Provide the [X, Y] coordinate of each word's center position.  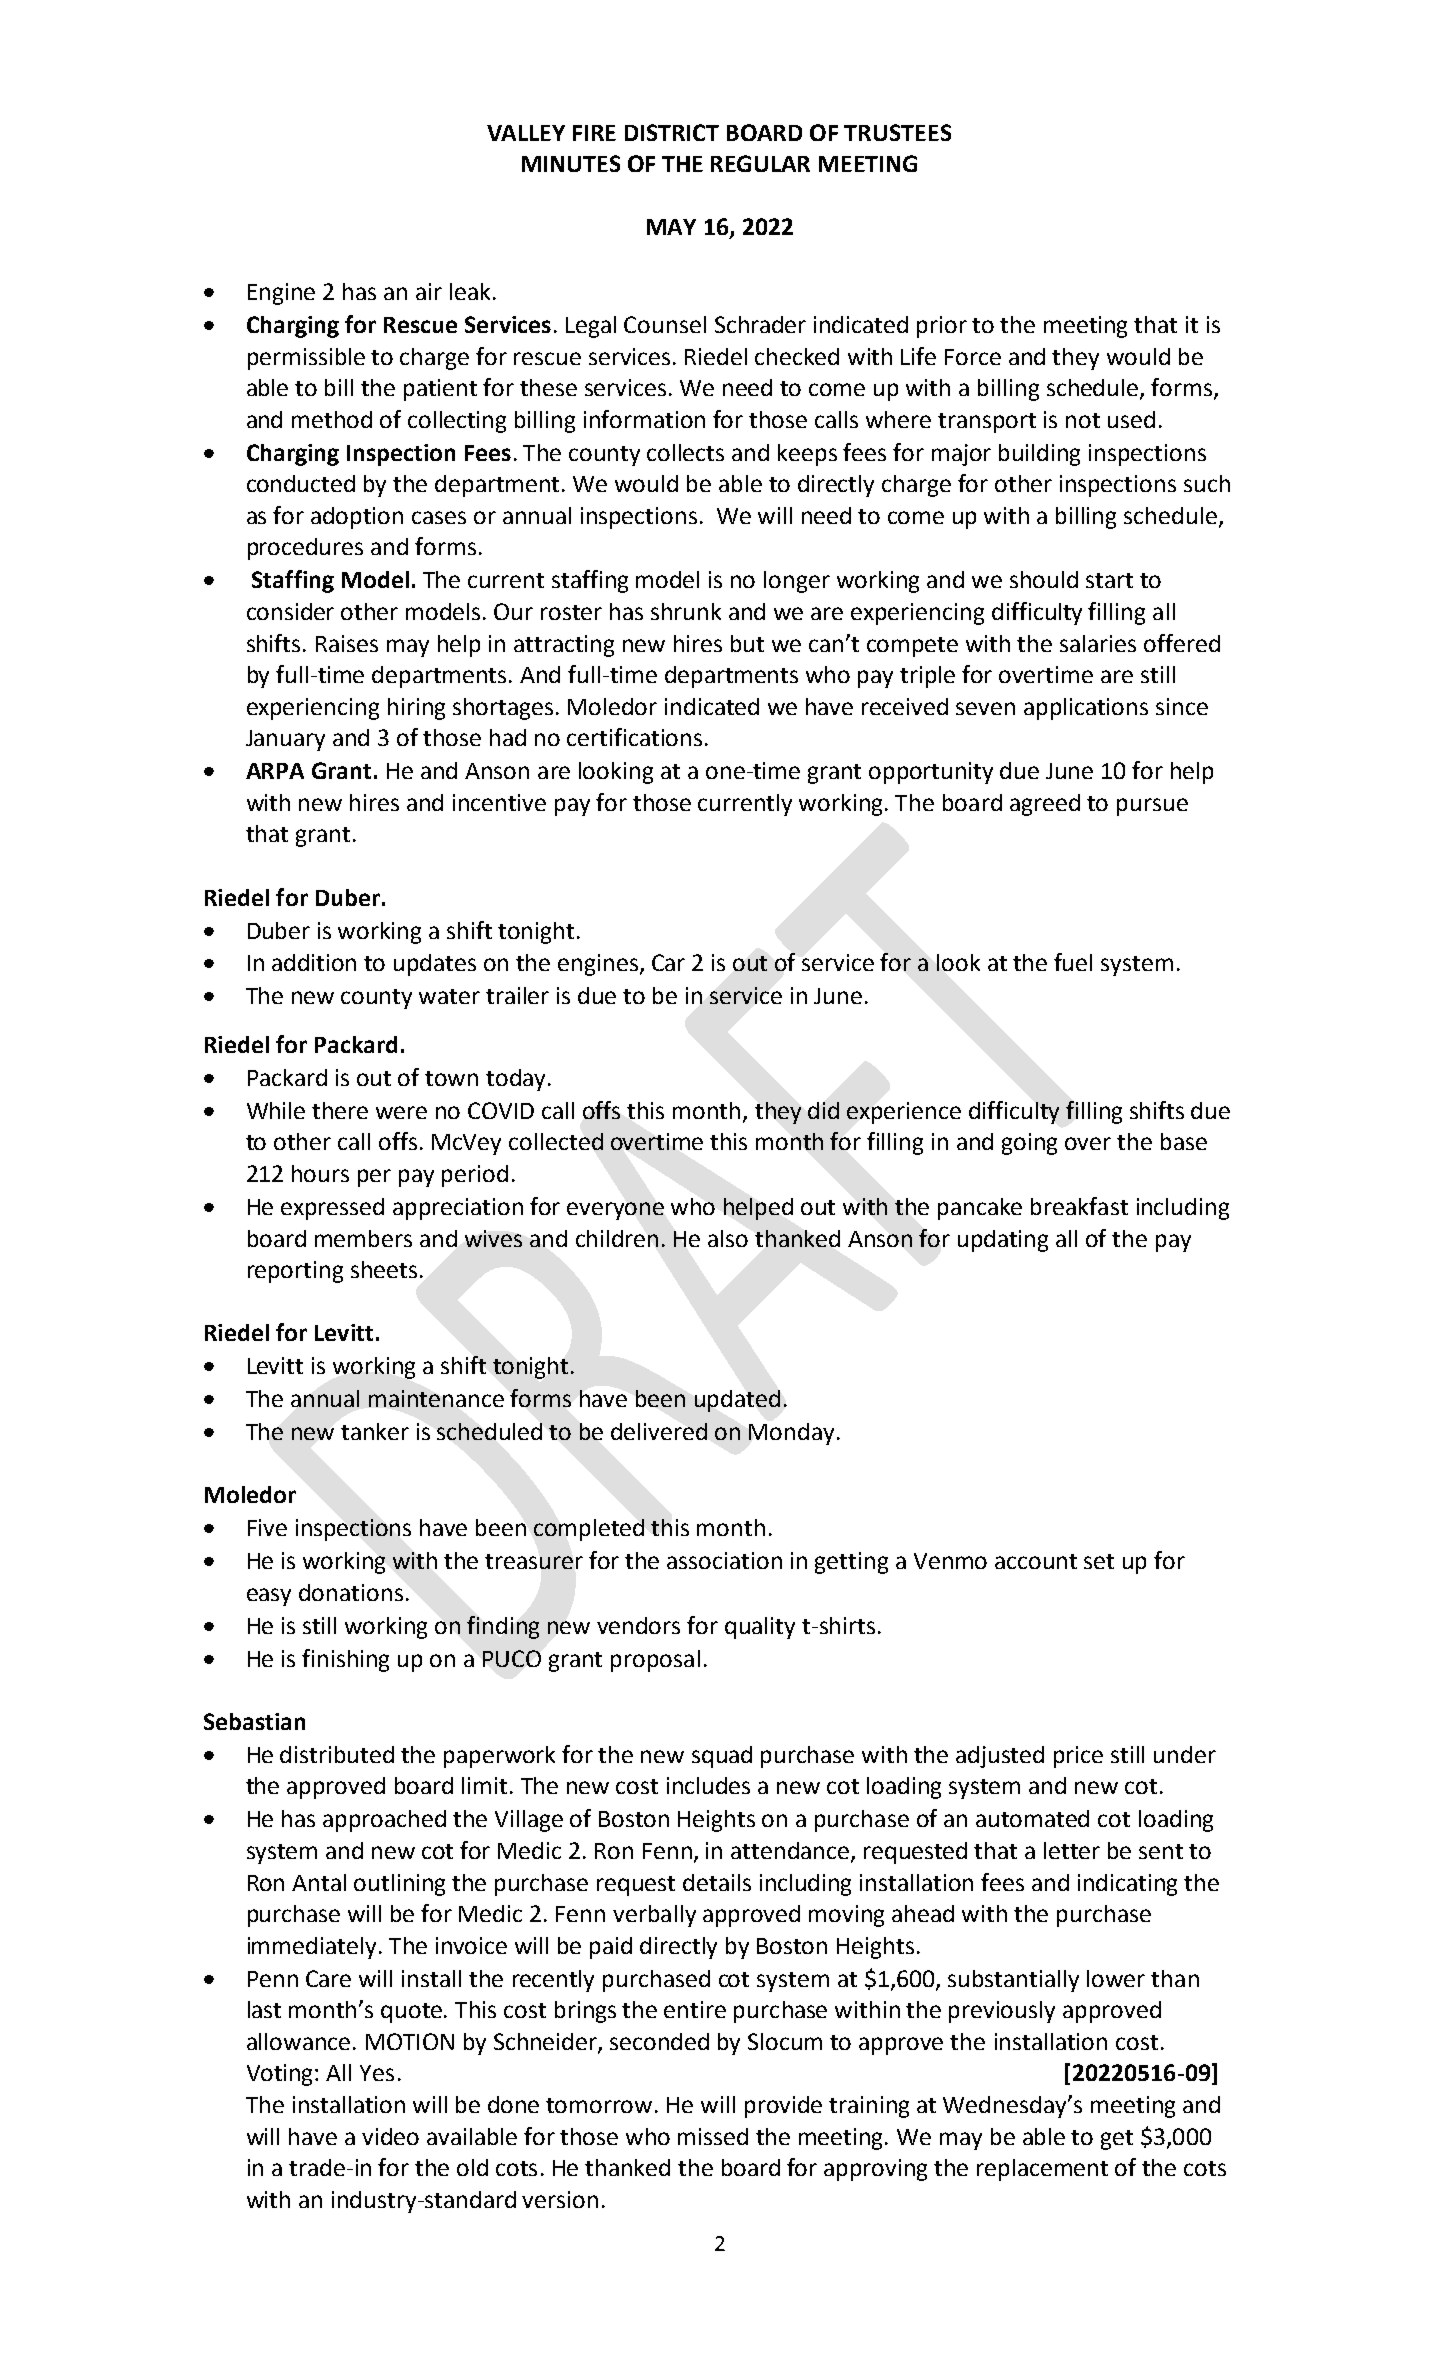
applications [1086, 709]
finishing [345, 1660]
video [390, 2136]
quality [760, 1628]
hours [320, 1173]
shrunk [686, 611]
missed [713, 2136]
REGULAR [760, 163]
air [429, 291]
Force [973, 357]
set [1099, 1561]
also [728, 1238]
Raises [347, 643]
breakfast [1079, 1206]
